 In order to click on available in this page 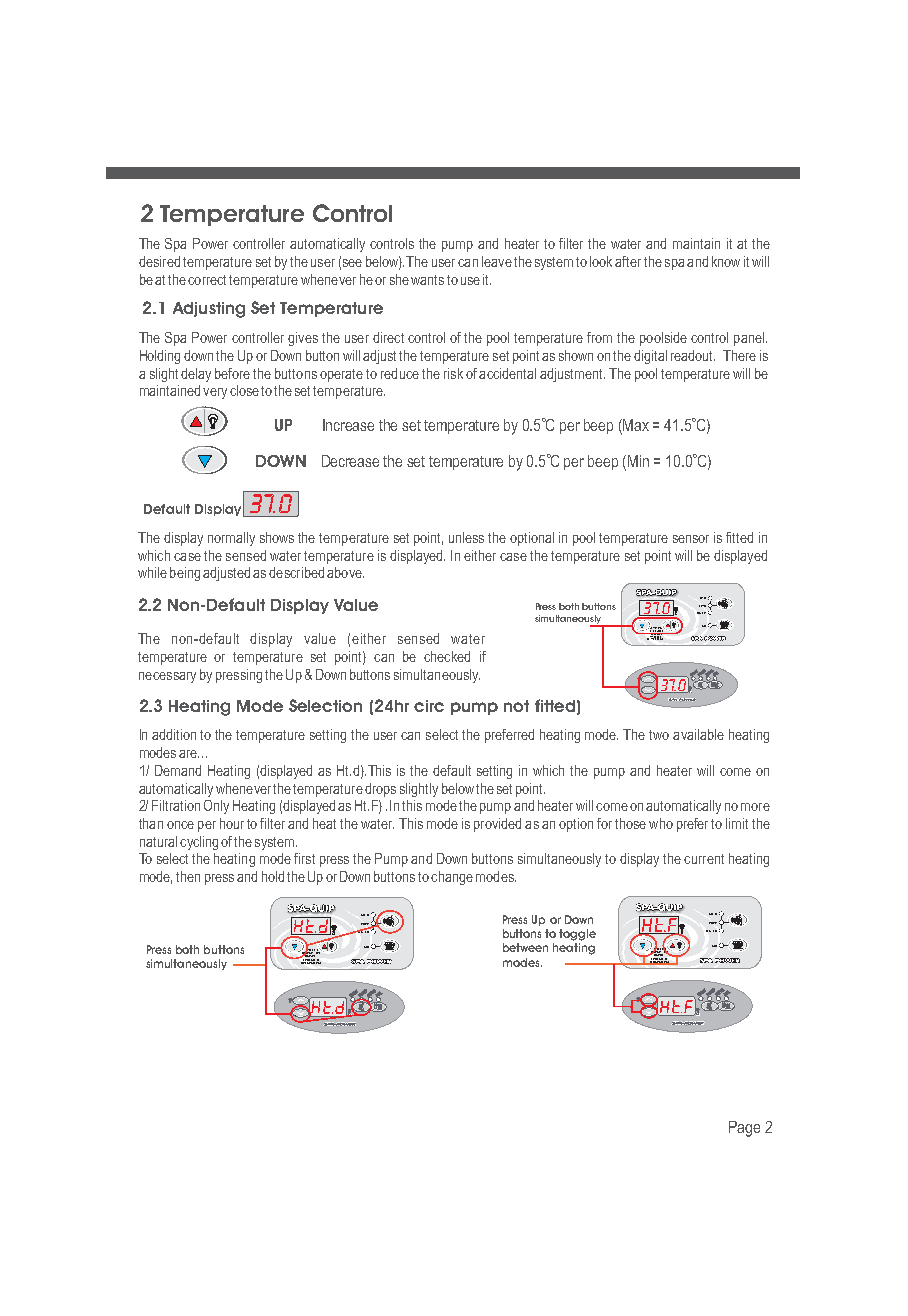, I will do `click(698, 734)`.
